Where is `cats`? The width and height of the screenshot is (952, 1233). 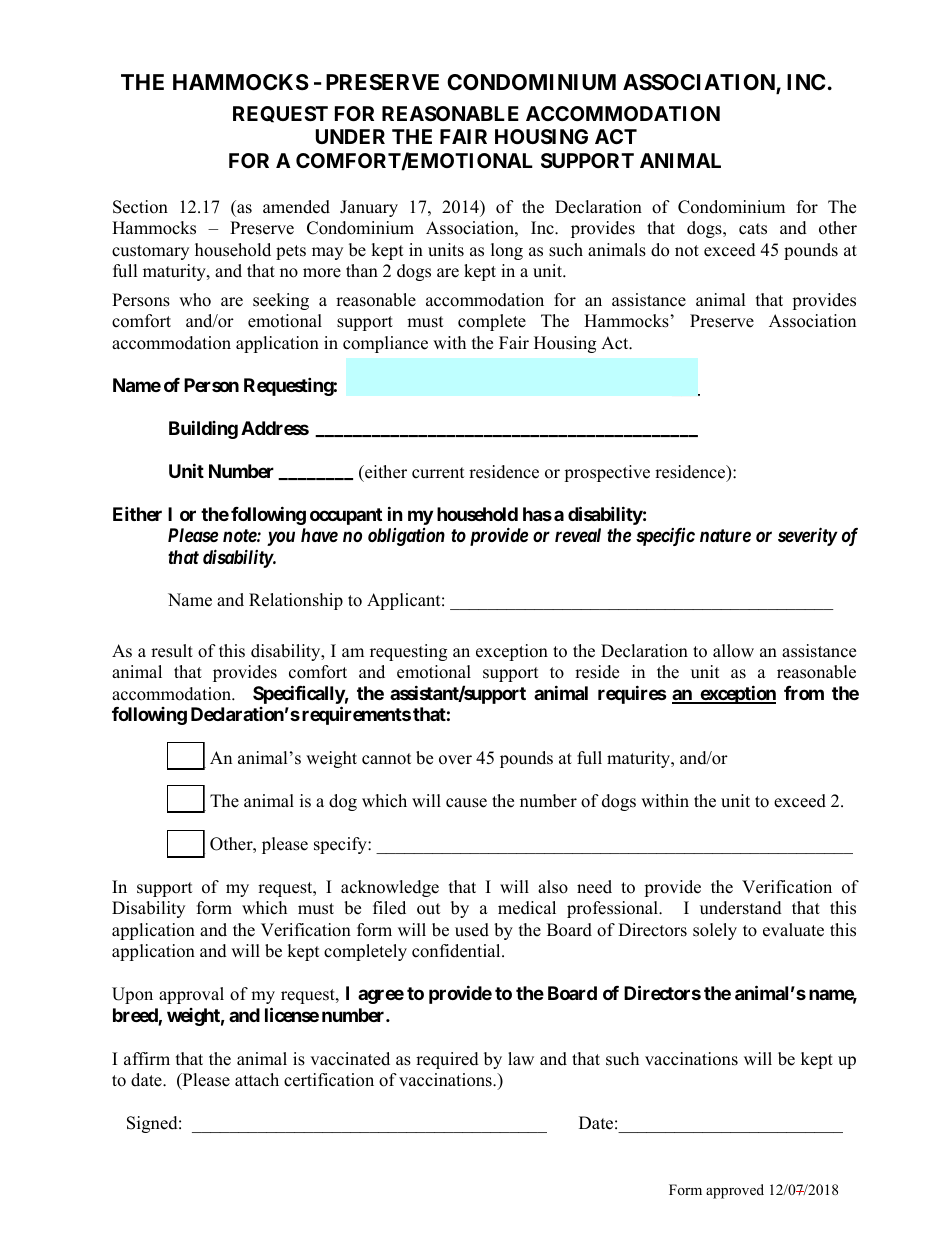 cats is located at coordinates (753, 229).
